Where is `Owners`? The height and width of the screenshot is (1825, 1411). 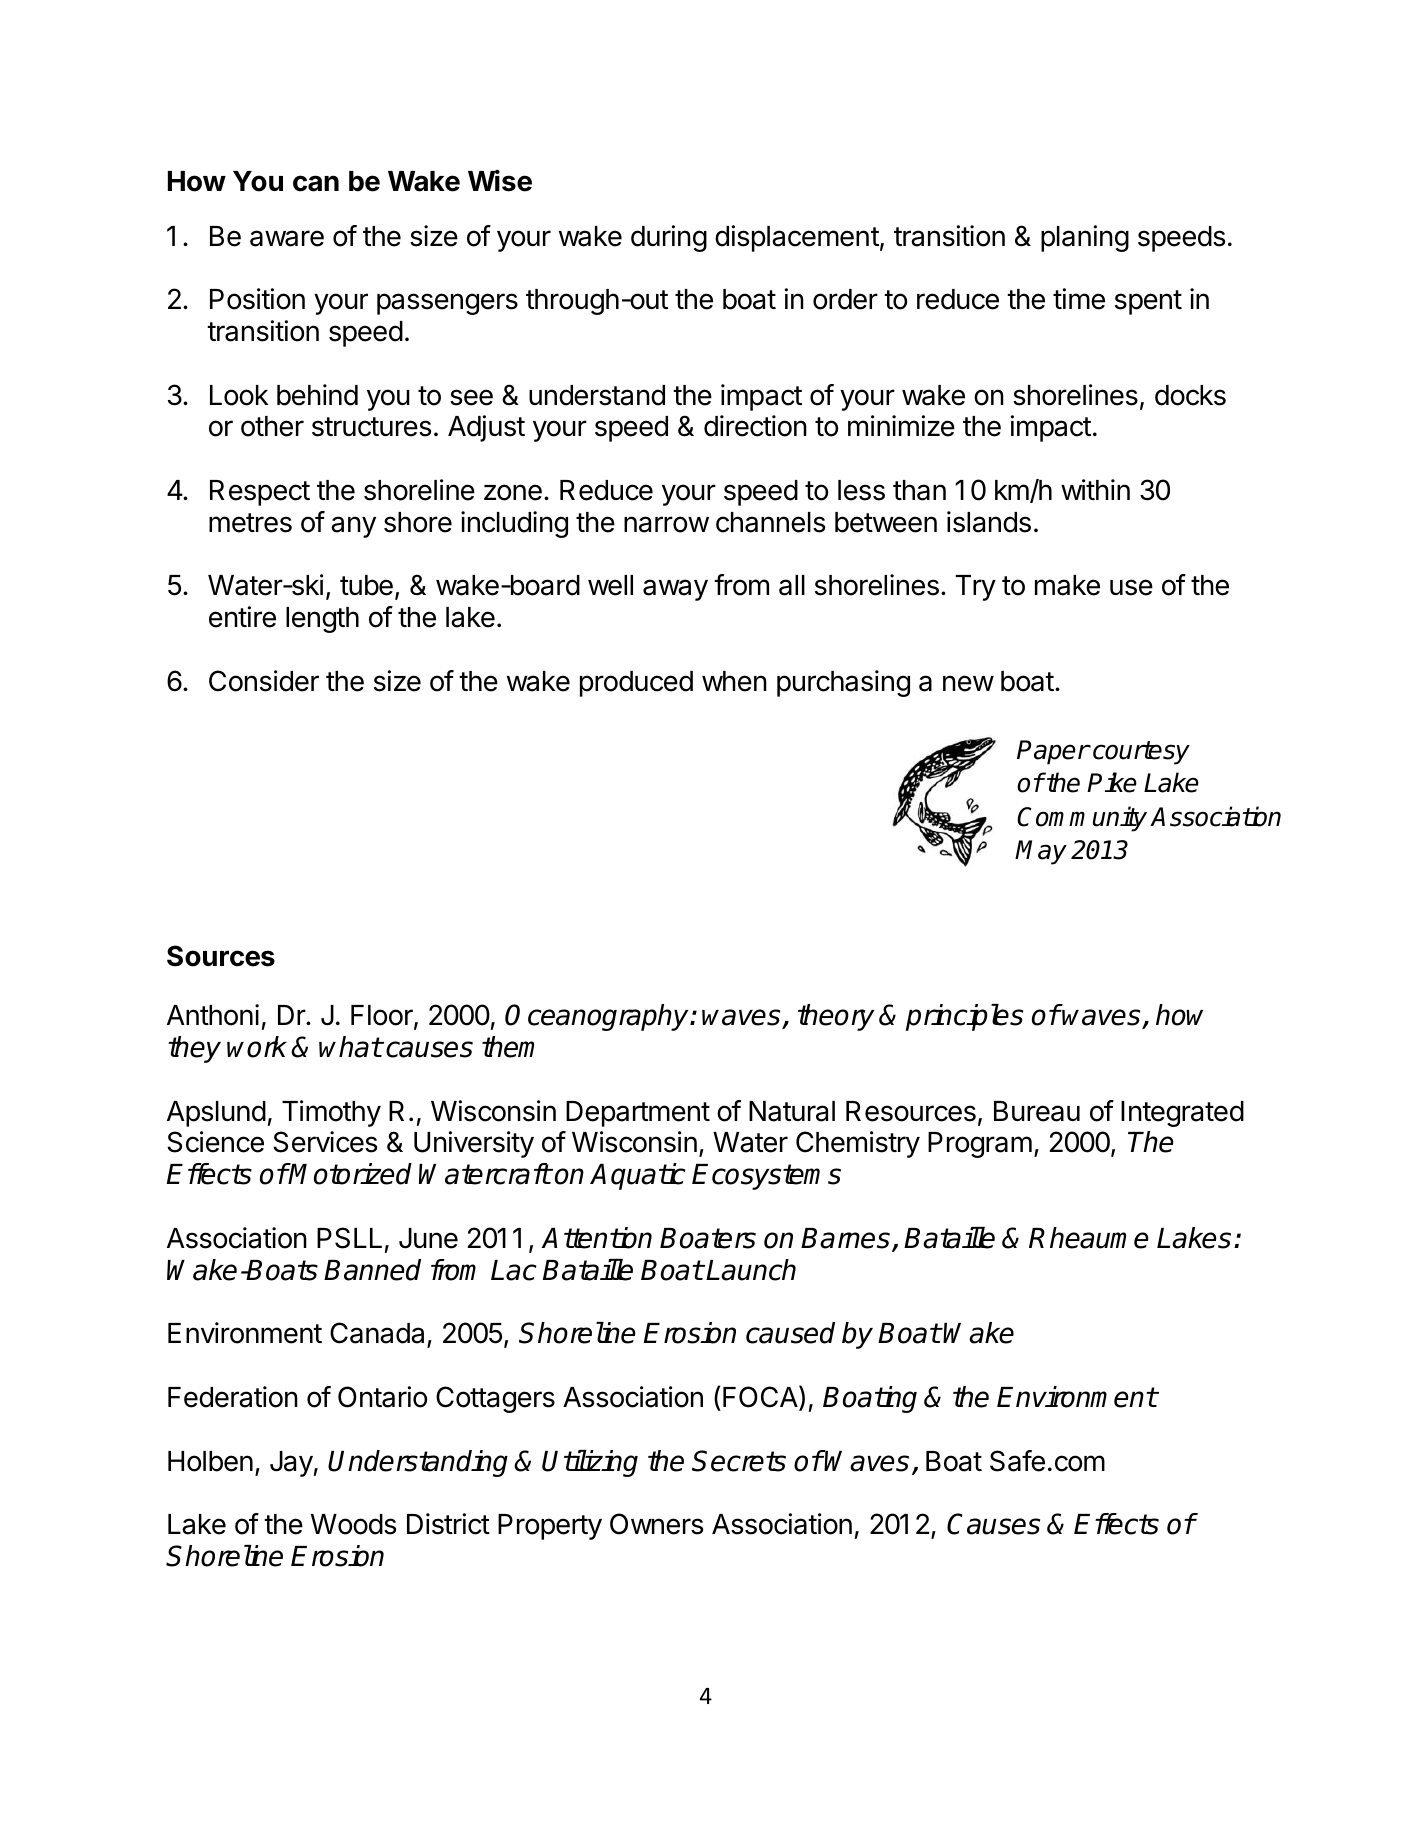
Owners is located at coordinates (656, 1524).
